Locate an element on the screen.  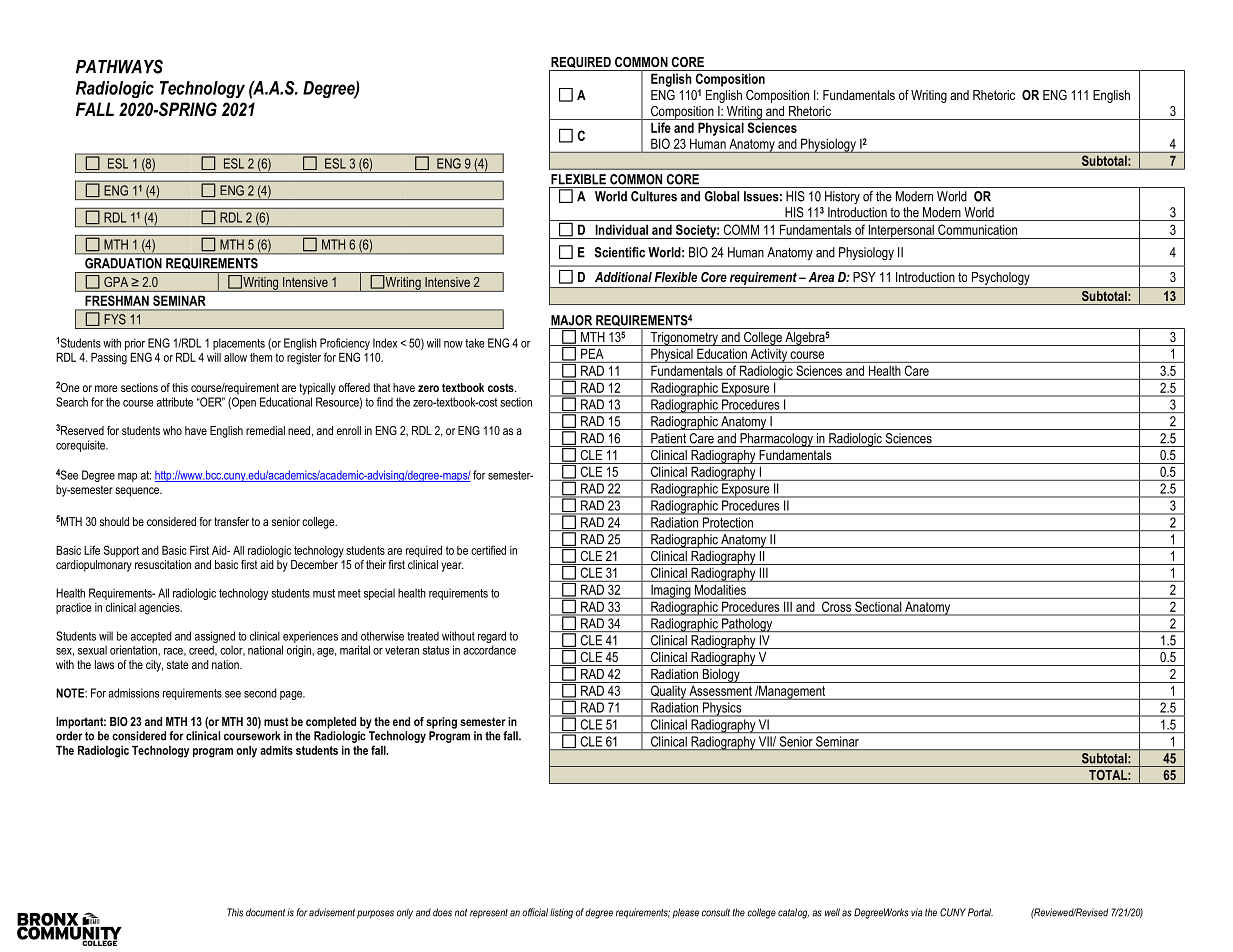
Area is located at coordinates (821, 277).
